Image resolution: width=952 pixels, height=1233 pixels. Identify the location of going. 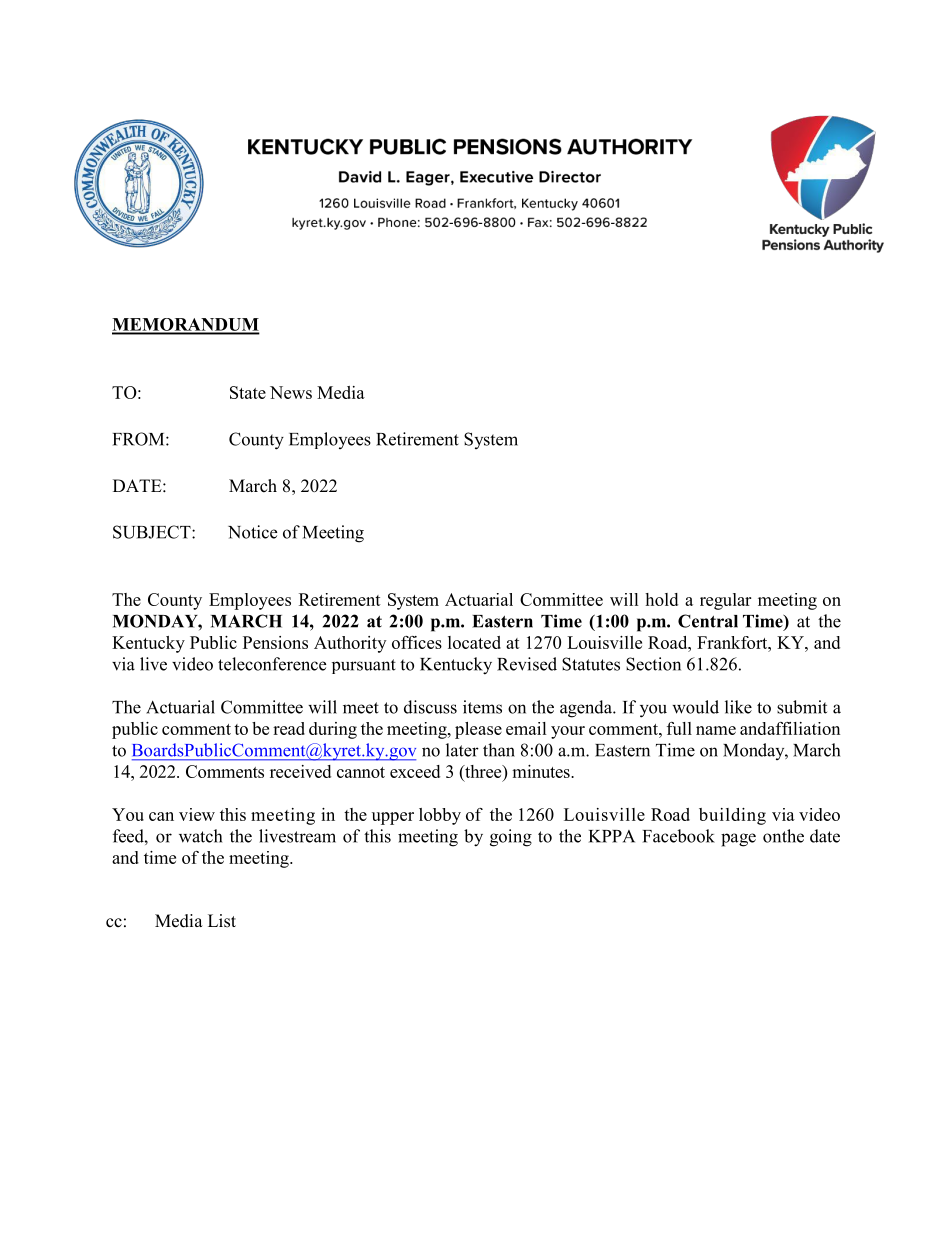
(511, 838).
